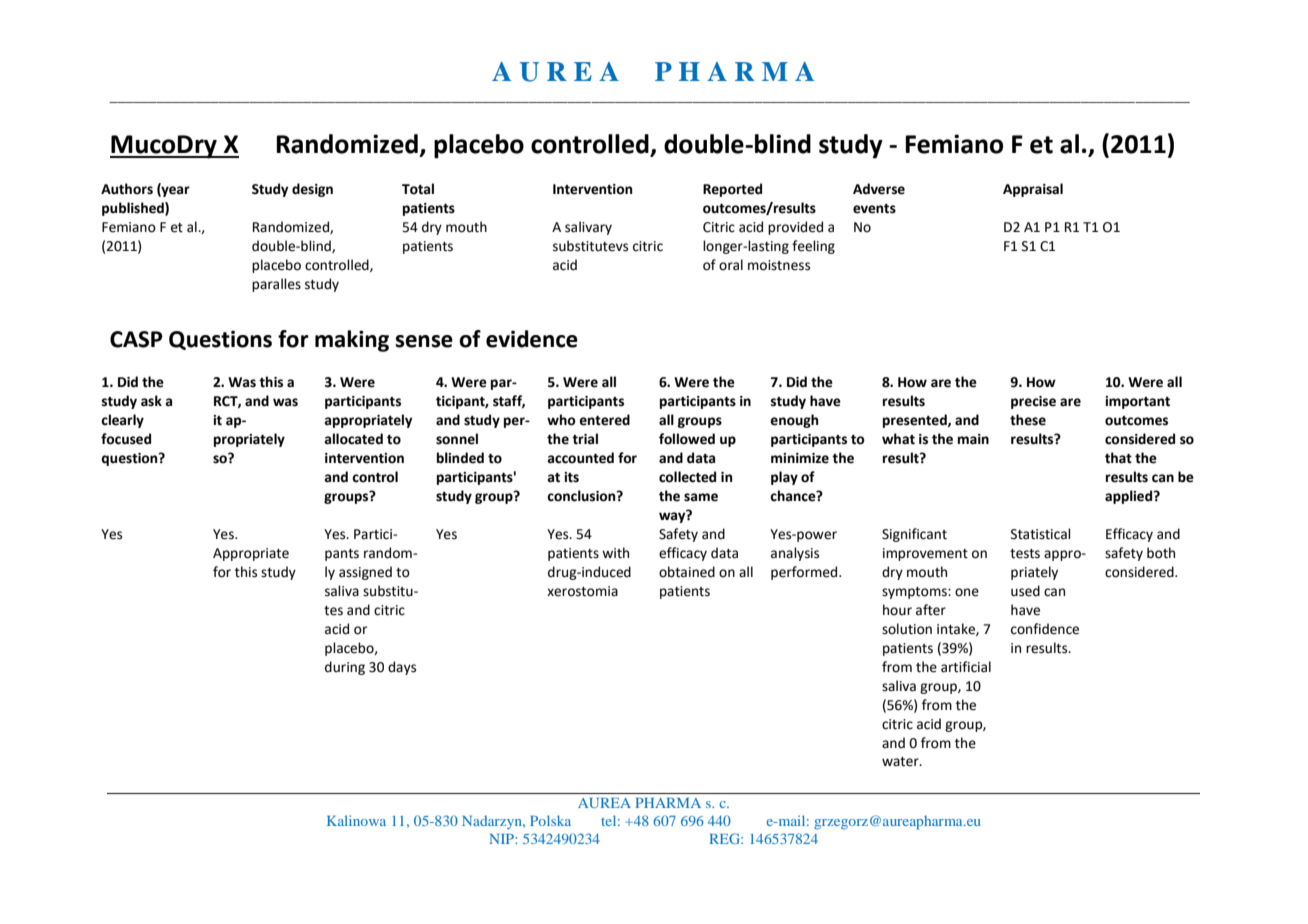 The height and width of the image is (924, 1308). I want to click on collected, so click(687, 477).
